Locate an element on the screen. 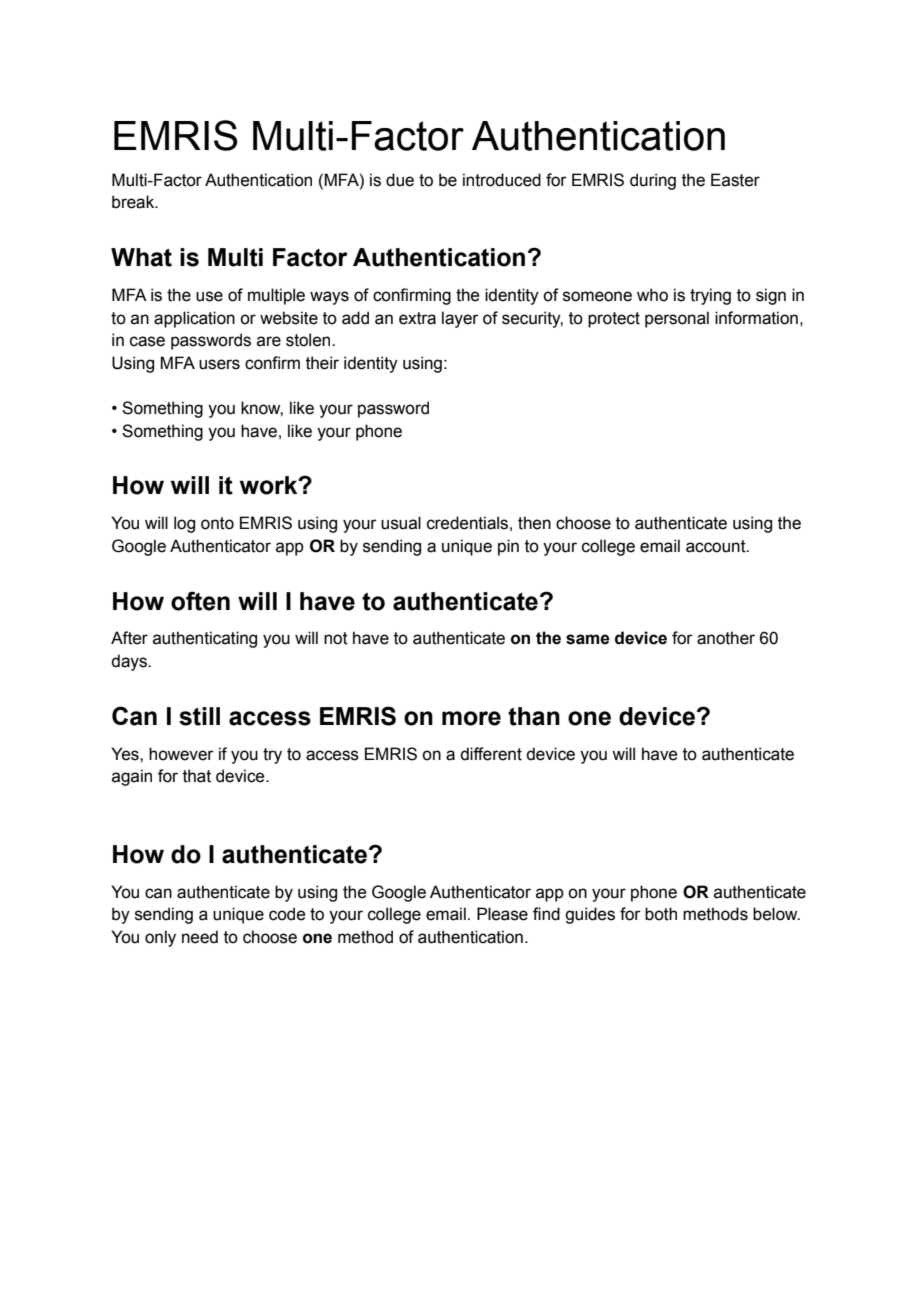 The width and height of the screenshot is (924, 1307). users is located at coordinates (219, 364).
